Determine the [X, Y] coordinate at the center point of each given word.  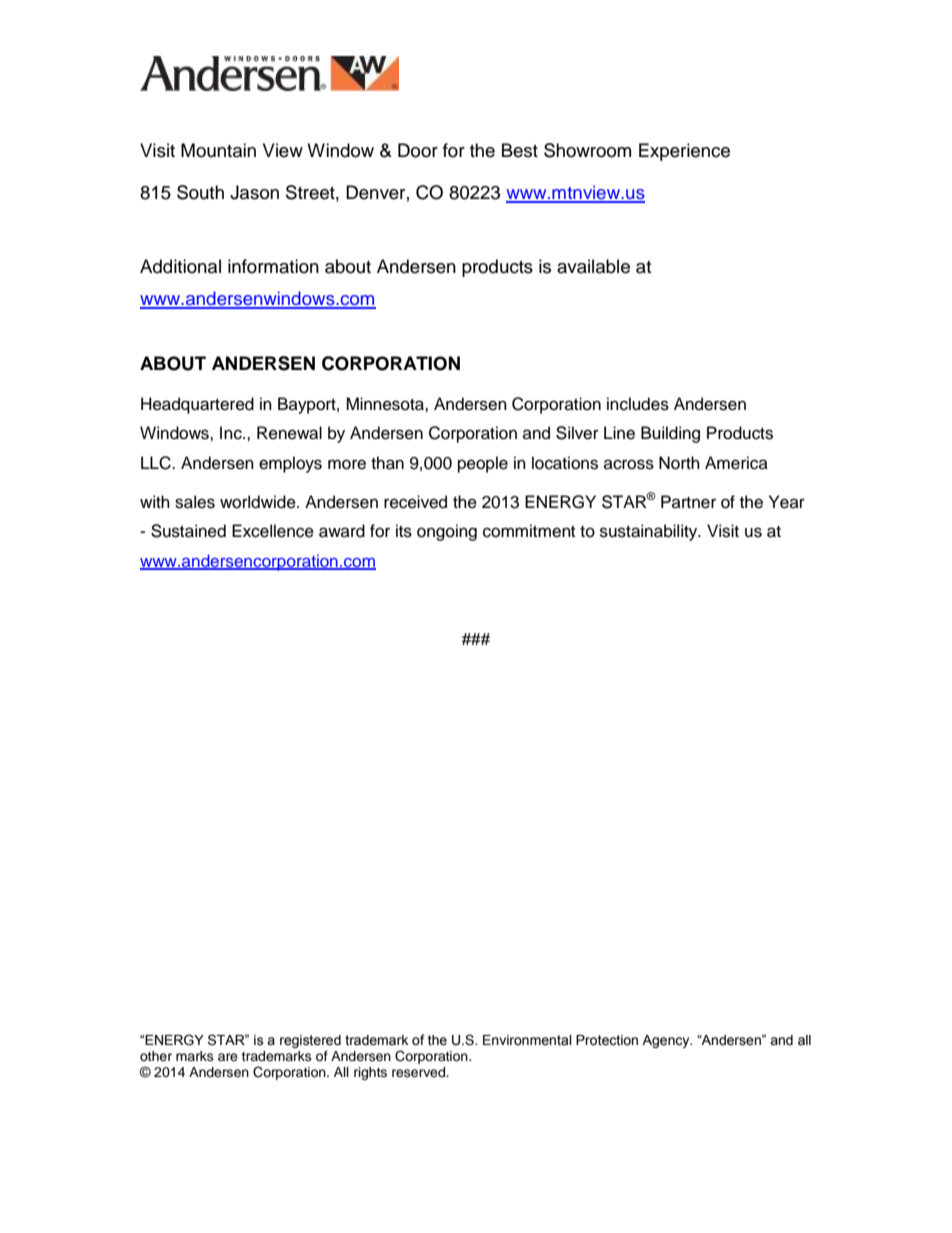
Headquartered [197, 405]
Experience [684, 152]
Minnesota [386, 404]
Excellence [273, 531]
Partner [688, 502]
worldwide [259, 502]
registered [310, 1041]
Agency [667, 1041]
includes [638, 404]
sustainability [650, 532]
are [228, 1057]
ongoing [447, 532]
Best [520, 150]
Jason [254, 192]
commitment [529, 531]
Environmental [527, 1040]
